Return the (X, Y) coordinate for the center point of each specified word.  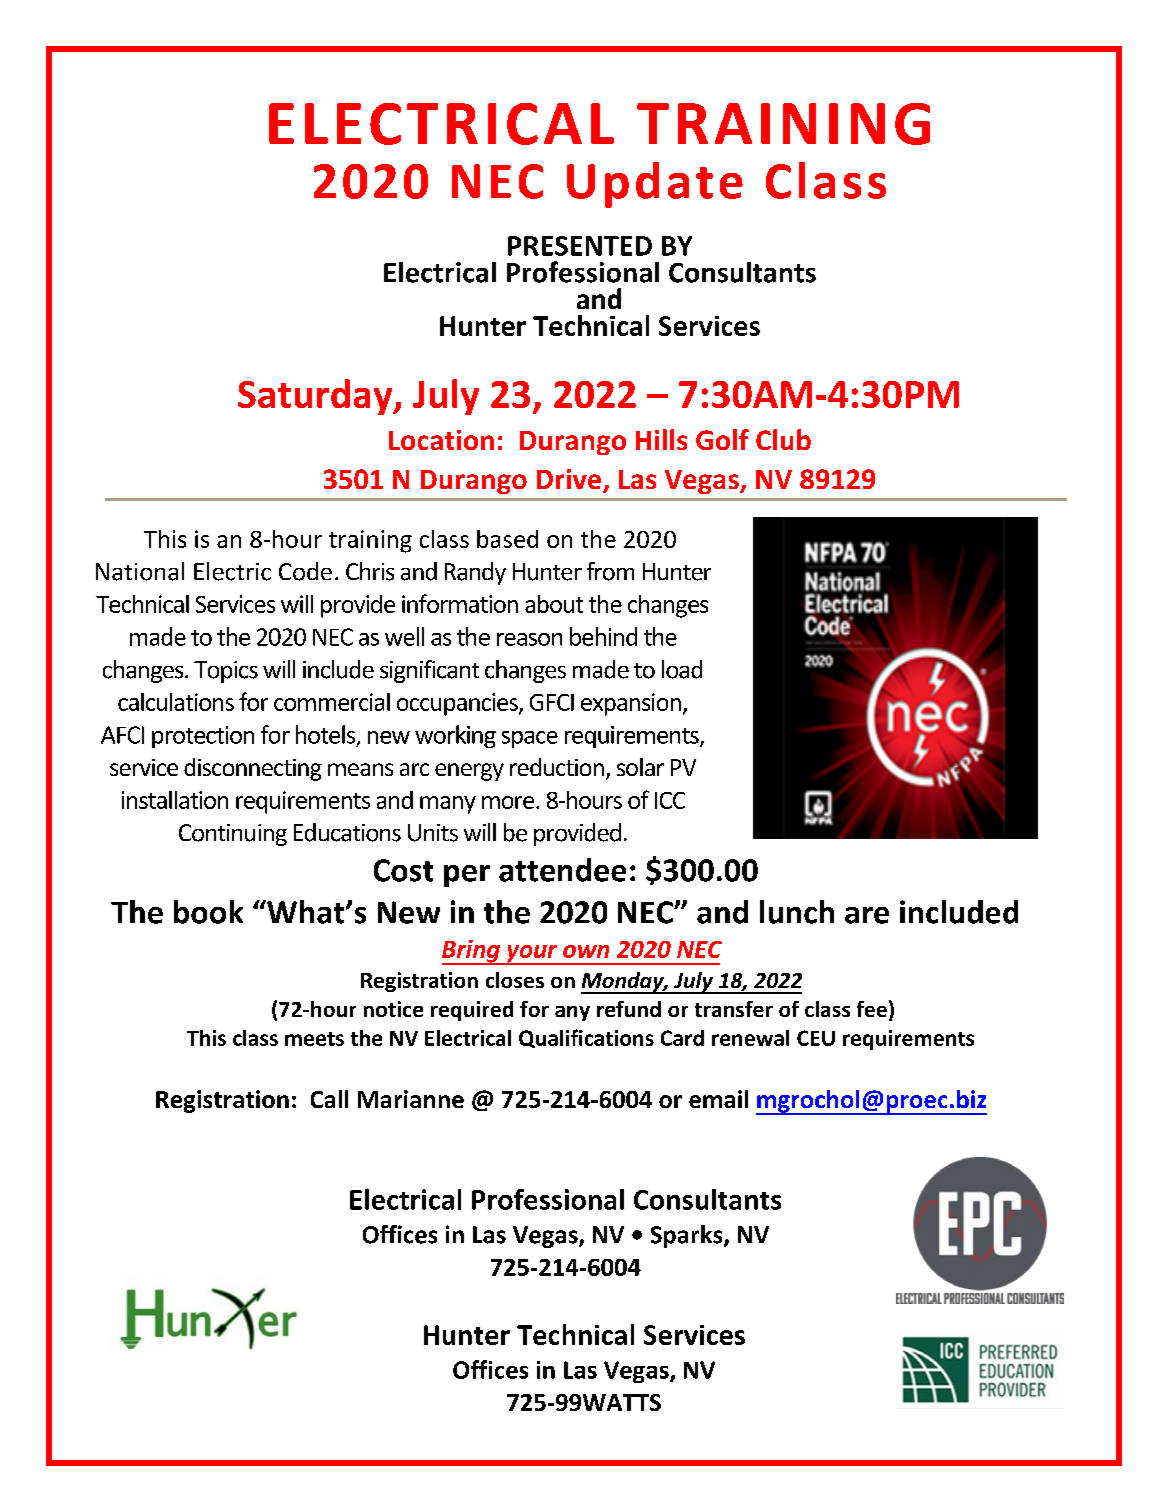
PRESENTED (580, 246)
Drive (570, 480)
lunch (797, 912)
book (208, 912)
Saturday (316, 397)
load (682, 669)
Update (655, 185)
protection (203, 737)
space (530, 739)
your (532, 955)
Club (783, 439)
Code (305, 571)
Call (329, 1099)
